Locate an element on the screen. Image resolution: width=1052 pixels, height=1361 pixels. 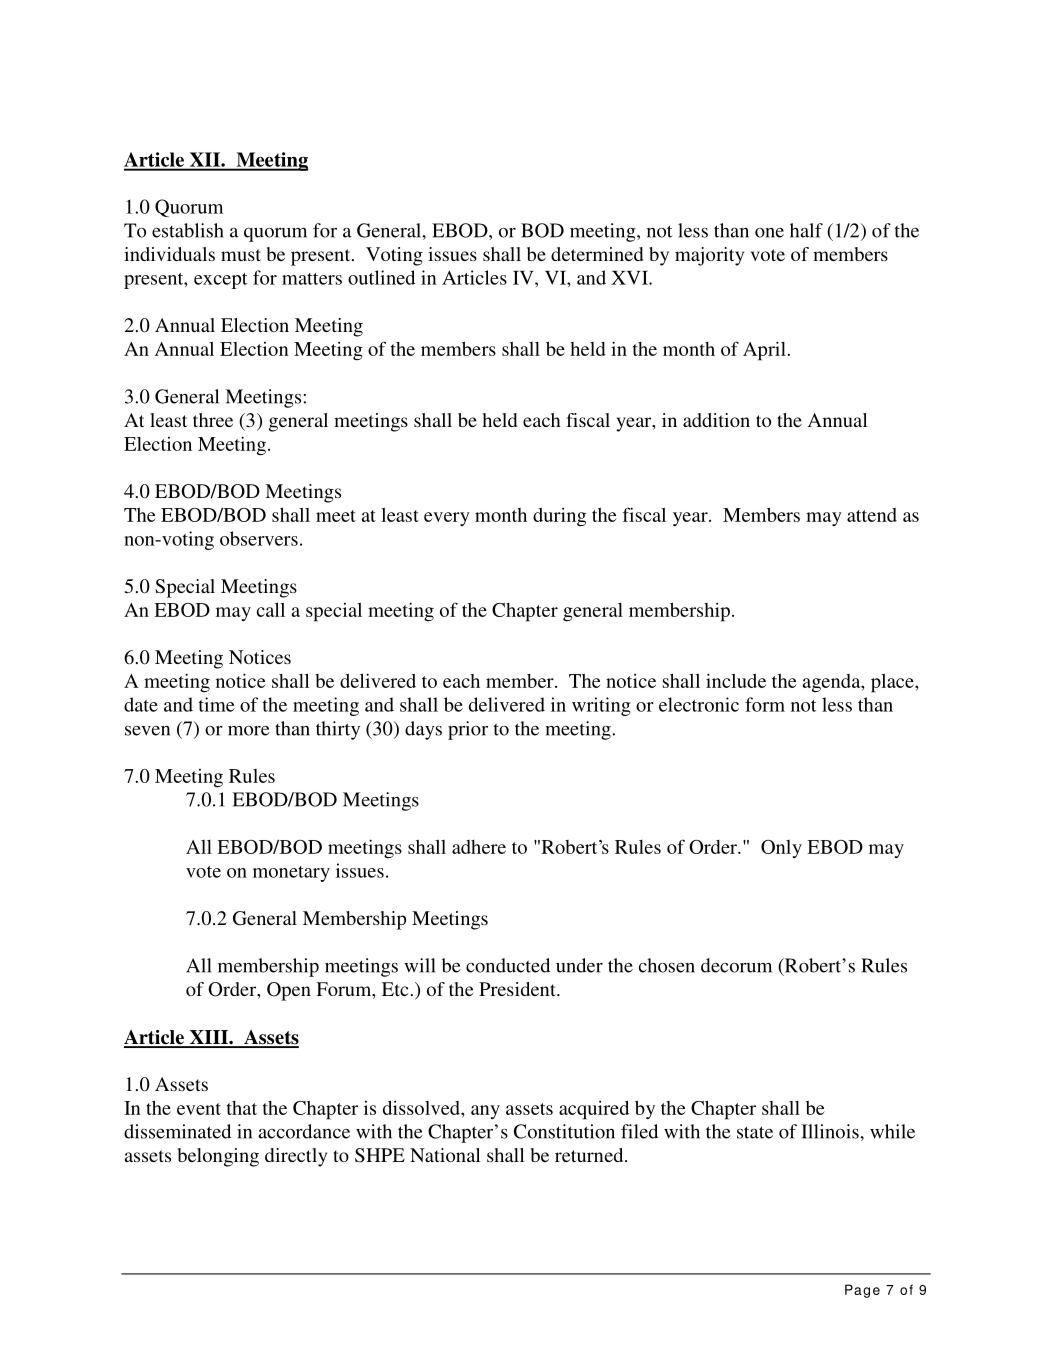
determined is located at coordinates (597, 254).
